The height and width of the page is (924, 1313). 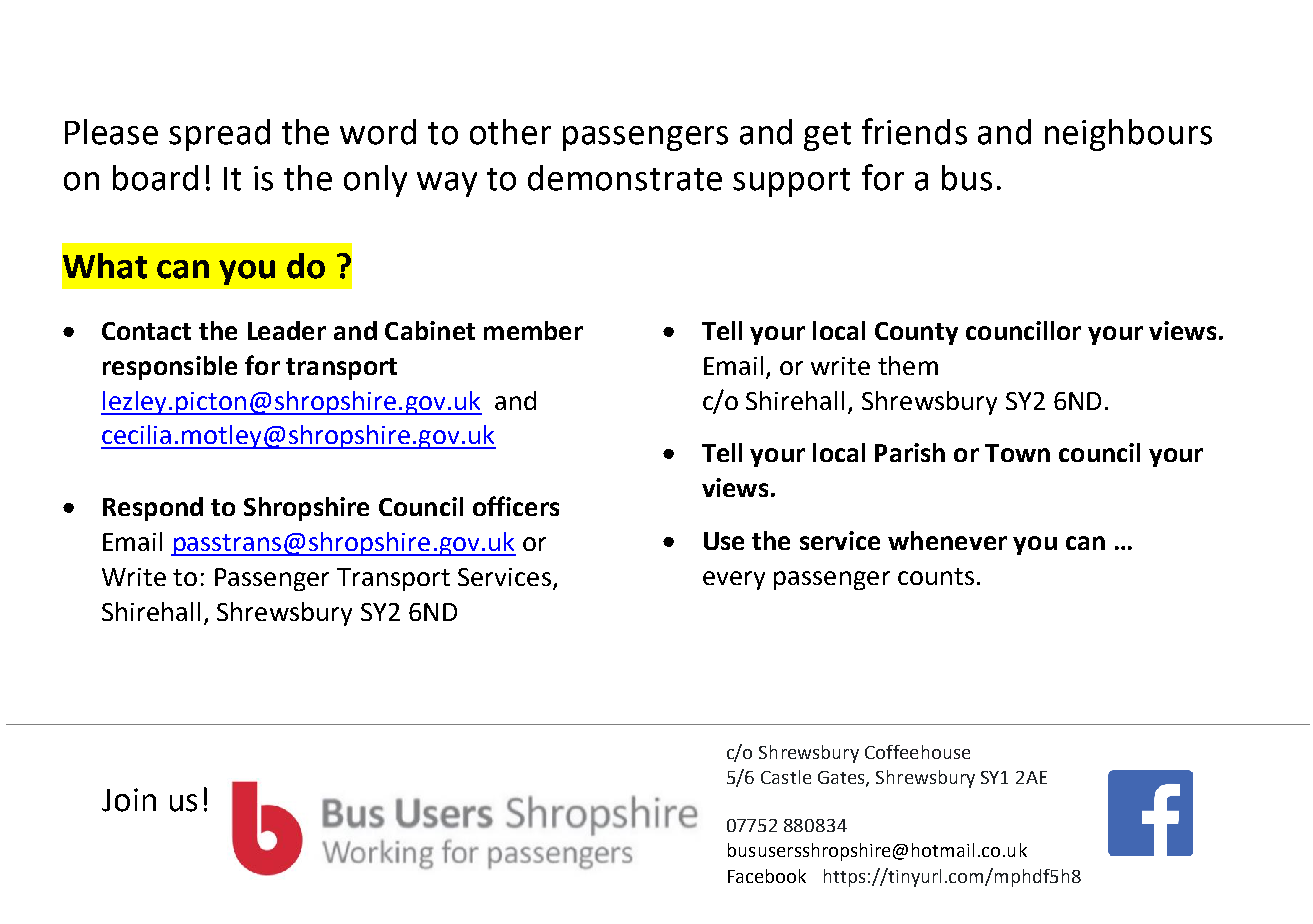 What do you see at coordinates (625, 178) in the page?
I see `demonstrate` at bounding box center [625, 178].
